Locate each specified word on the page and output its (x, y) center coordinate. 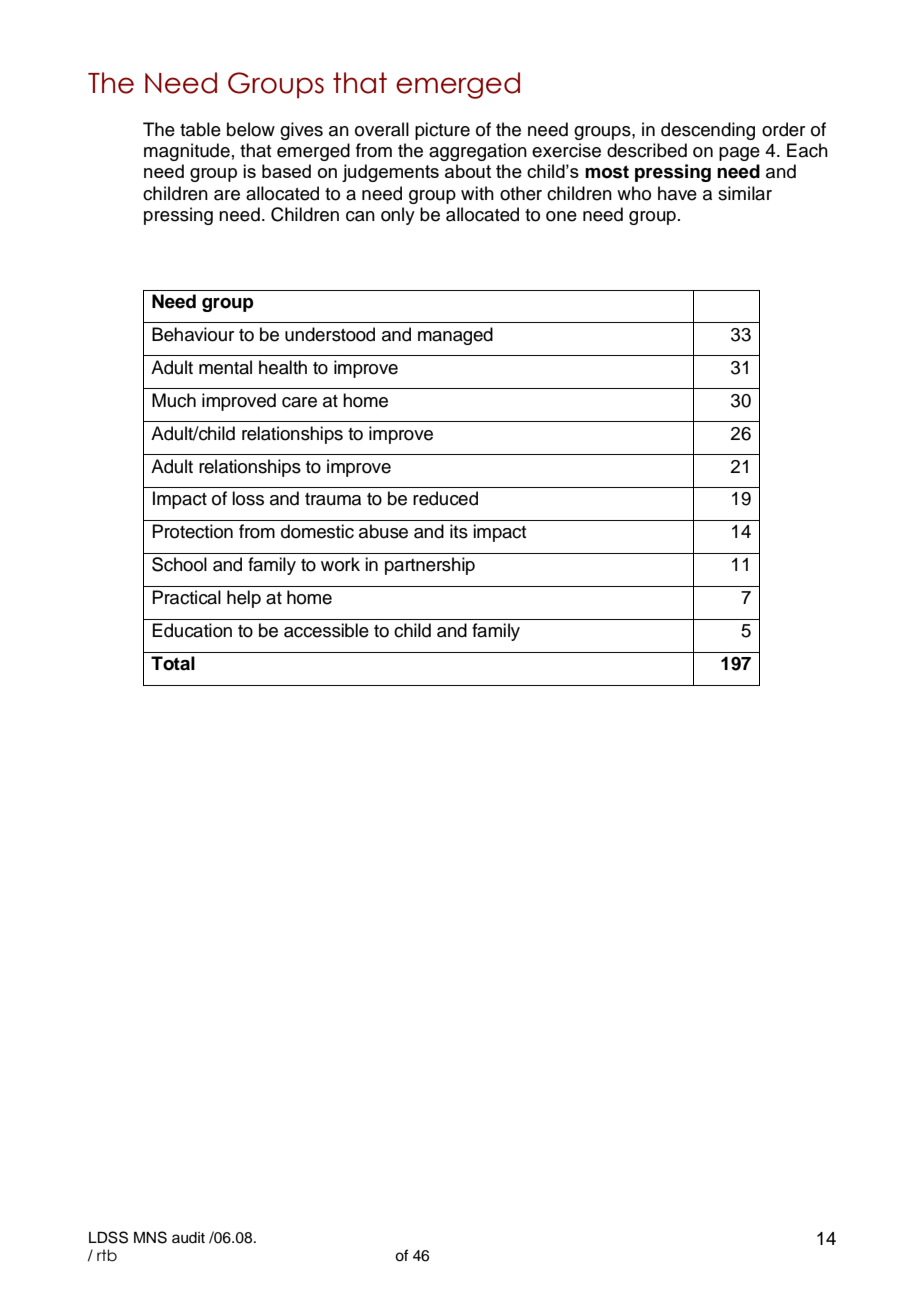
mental (225, 367)
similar (745, 193)
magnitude (187, 152)
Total (173, 663)
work (340, 564)
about (468, 171)
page (739, 154)
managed (455, 336)
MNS (150, 1237)
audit (188, 1238)
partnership (430, 566)
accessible (326, 630)
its (459, 531)
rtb (107, 1255)
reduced (445, 498)
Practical (186, 597)
